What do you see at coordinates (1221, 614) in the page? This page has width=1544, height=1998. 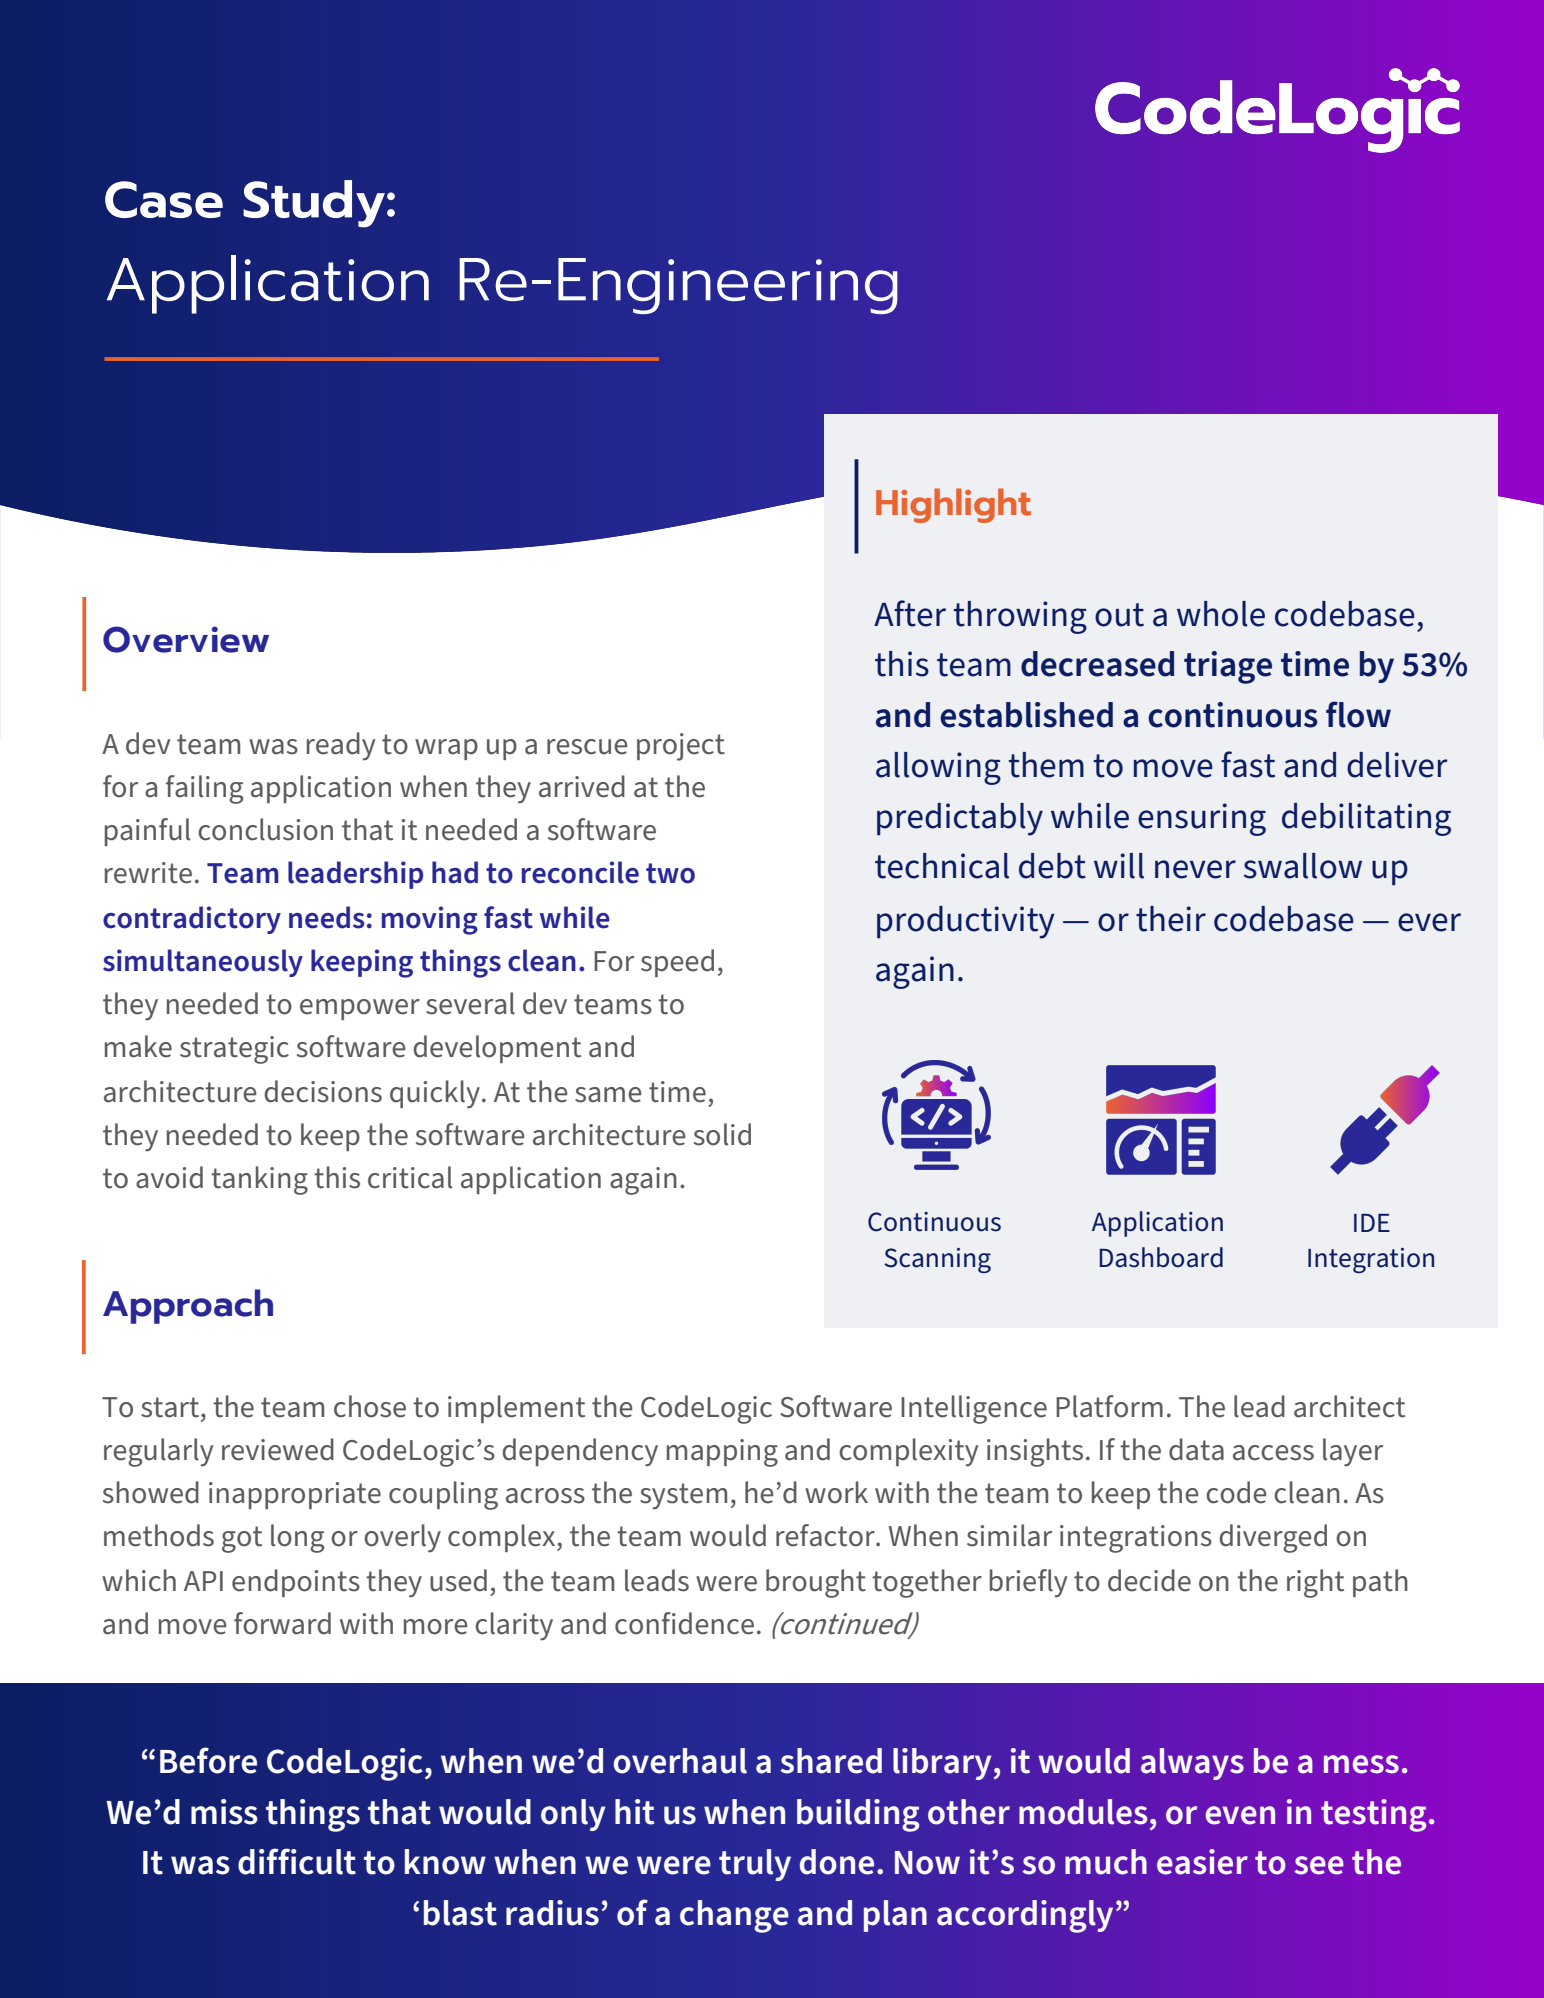 I see `whole` at bounding box center [1221, 614].
